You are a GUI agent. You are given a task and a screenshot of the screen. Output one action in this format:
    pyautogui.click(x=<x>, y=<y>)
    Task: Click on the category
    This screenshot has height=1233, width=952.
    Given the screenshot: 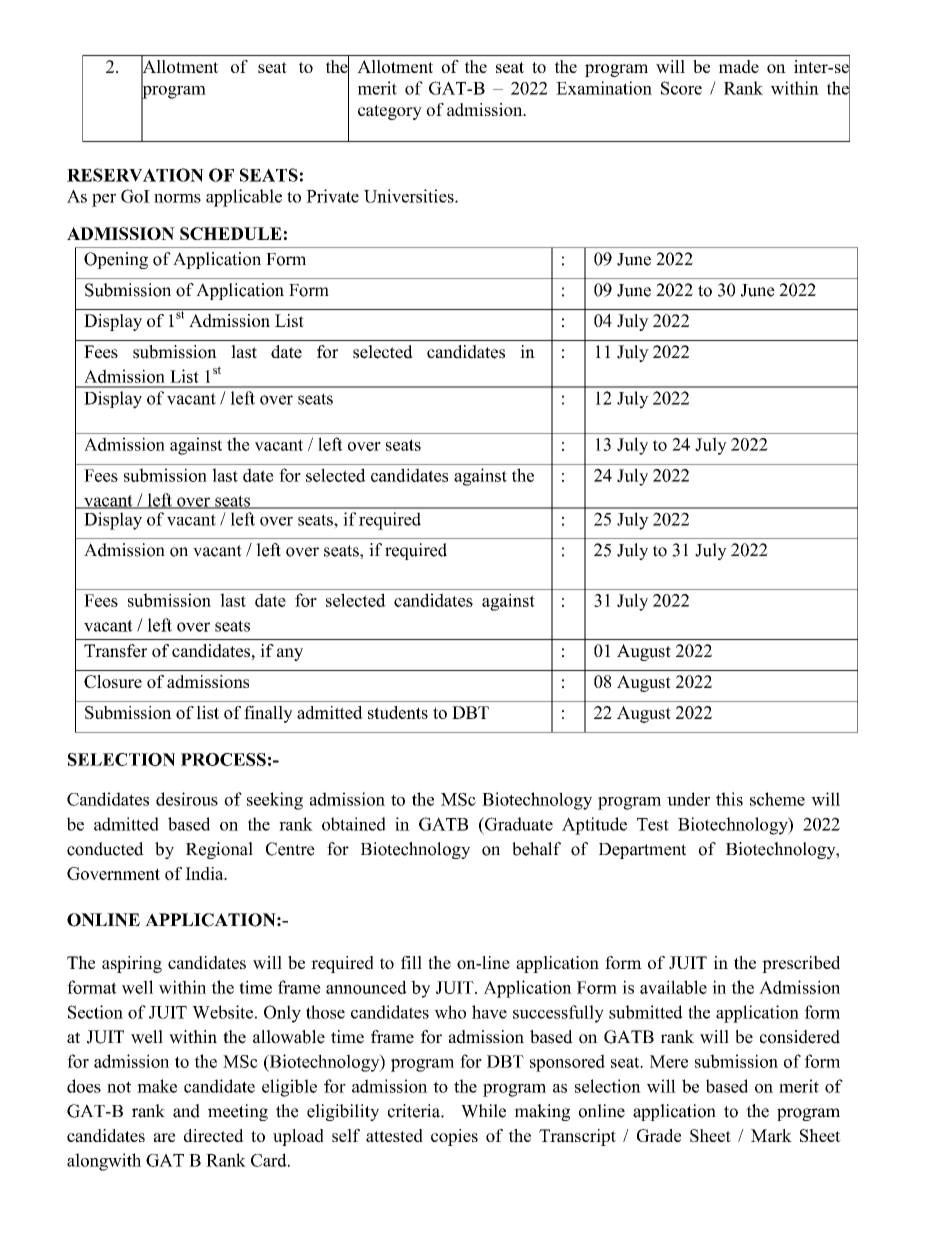 What is the action you would take?
    pyautogui.click(x=390, y=112)
